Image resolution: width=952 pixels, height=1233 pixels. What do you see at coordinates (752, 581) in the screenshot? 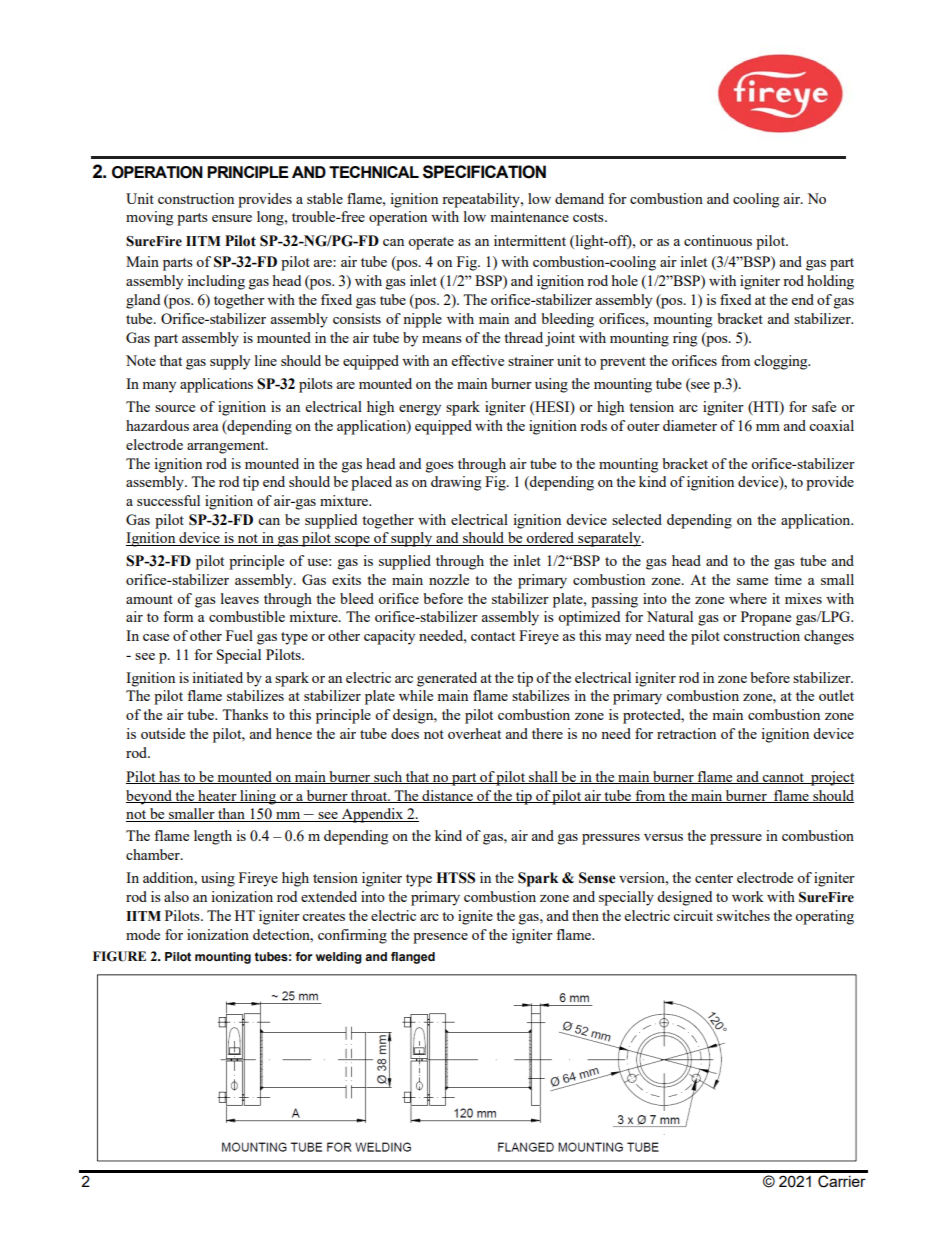
I see `same` at bounding box center [752, 581].
